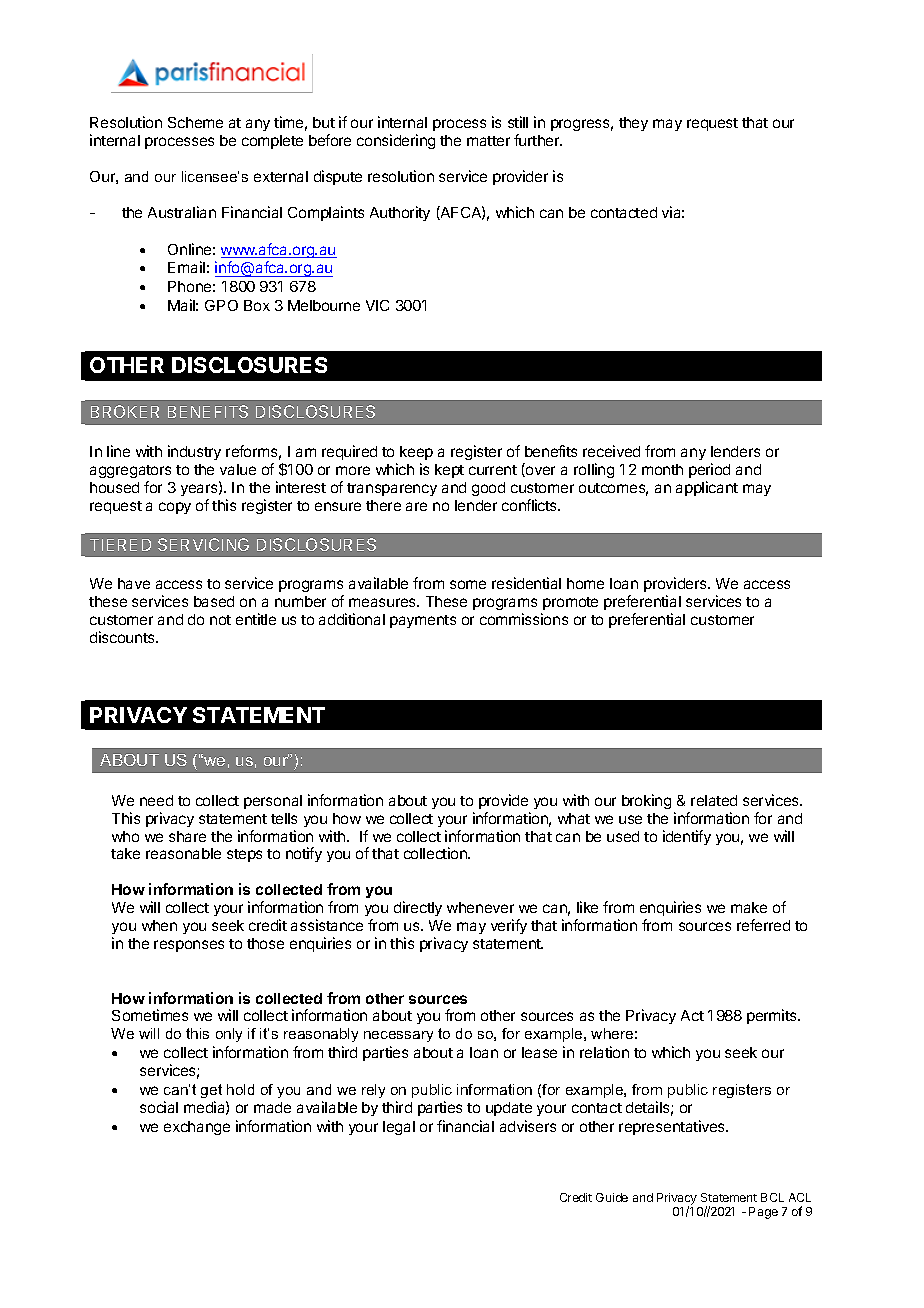 The image size is (924, 1308). Describe the element at coordinates (195, 122) in the document. I see `Scheme` at that location.
